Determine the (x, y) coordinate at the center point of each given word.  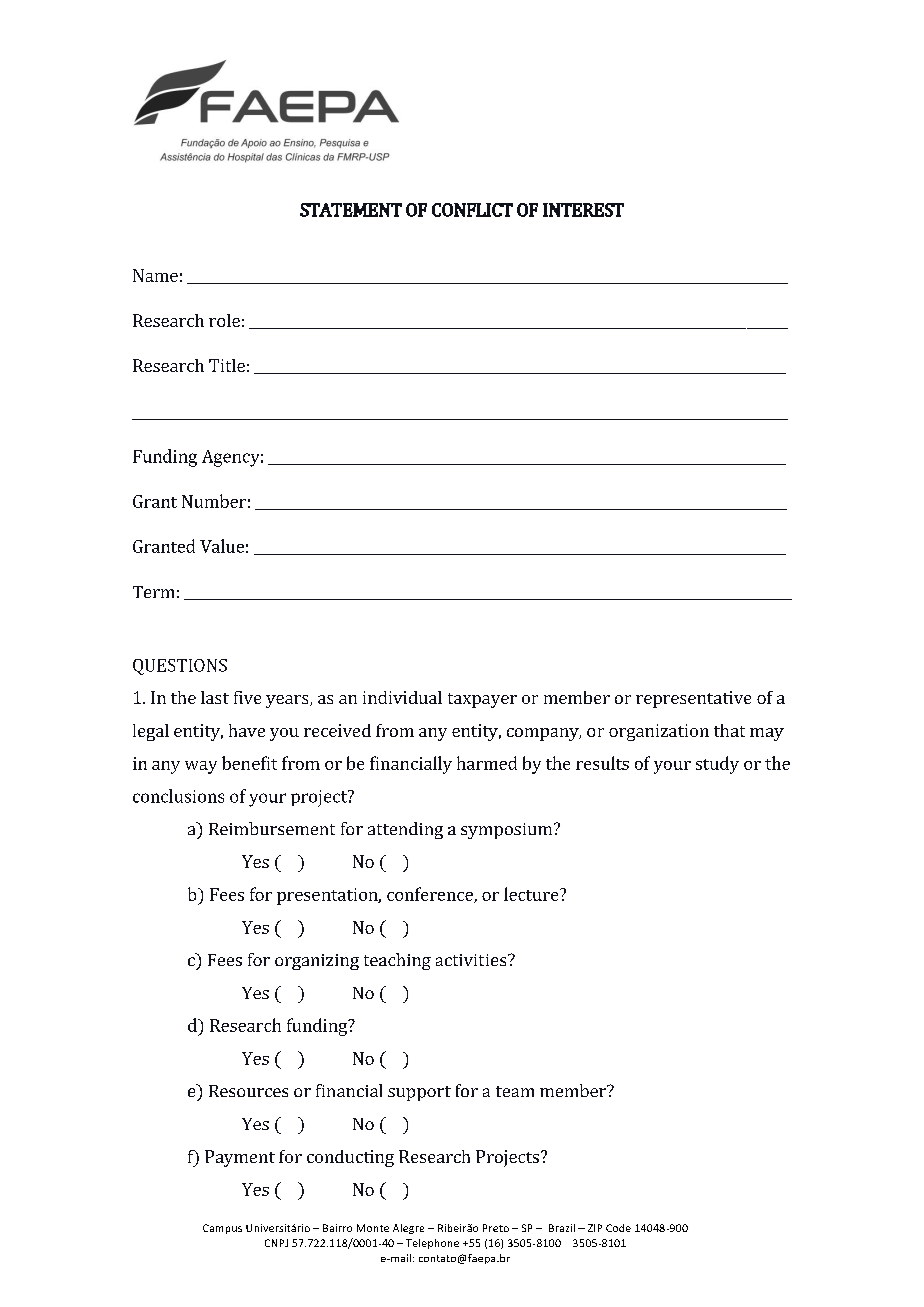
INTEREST (583, 210)
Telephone (432, 1244)
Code (618, 1228)
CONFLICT (472, 210)
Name (155, 275)
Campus (222, 1229)
